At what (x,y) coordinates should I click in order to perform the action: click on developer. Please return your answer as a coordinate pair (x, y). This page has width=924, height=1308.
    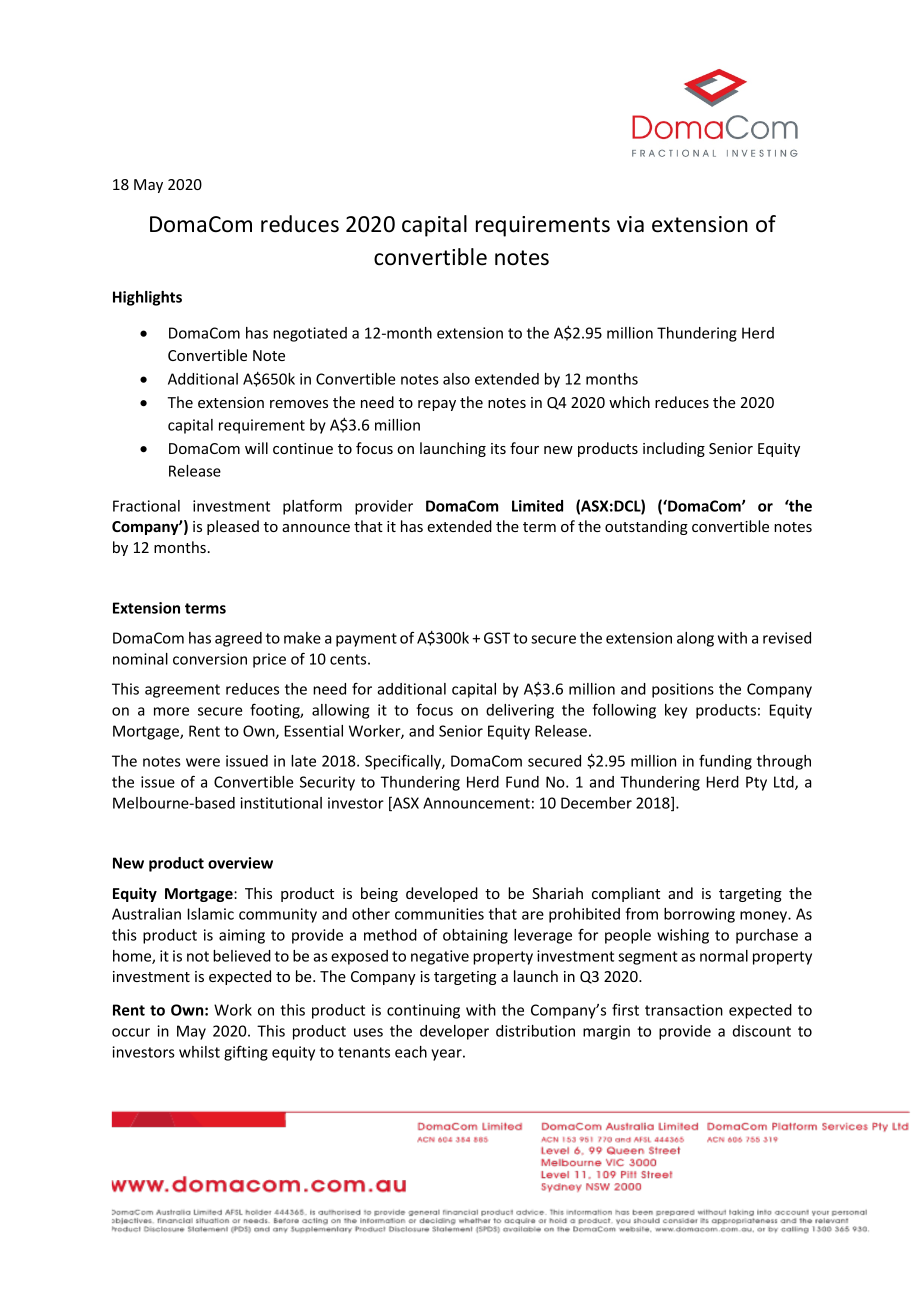
    Looking at the image, I should click on (454, 1032).
